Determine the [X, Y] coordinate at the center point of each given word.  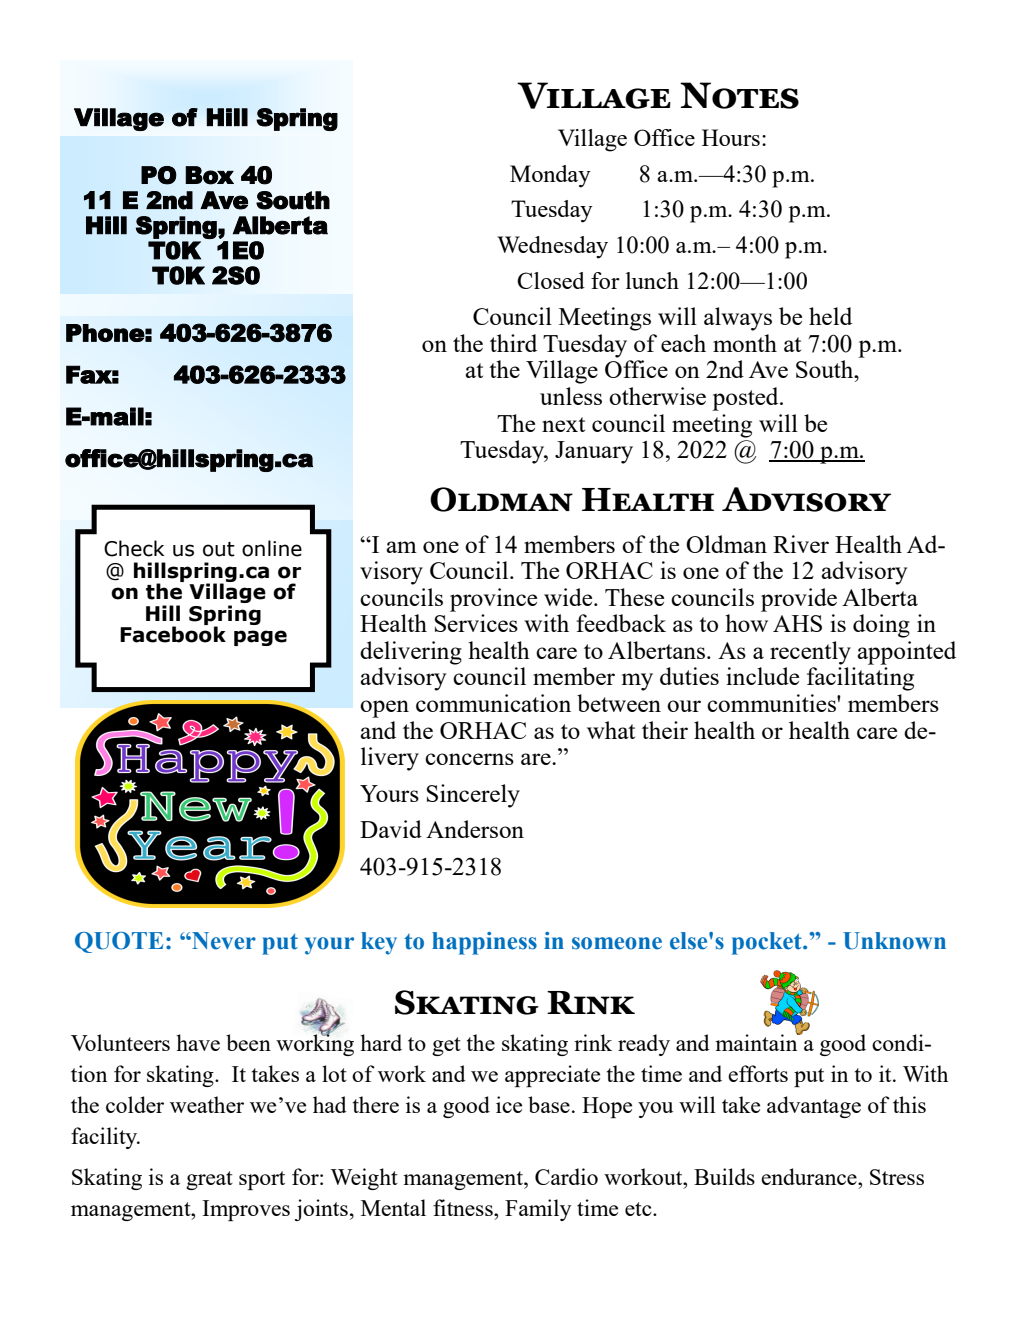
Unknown [894, 941]
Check [134, 548]
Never [223, 941]
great [209, 1180]
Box [209, 175]
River [801, 544]
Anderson [475, 829]
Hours [731, 137]
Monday [550, 176]
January [594, 452]
